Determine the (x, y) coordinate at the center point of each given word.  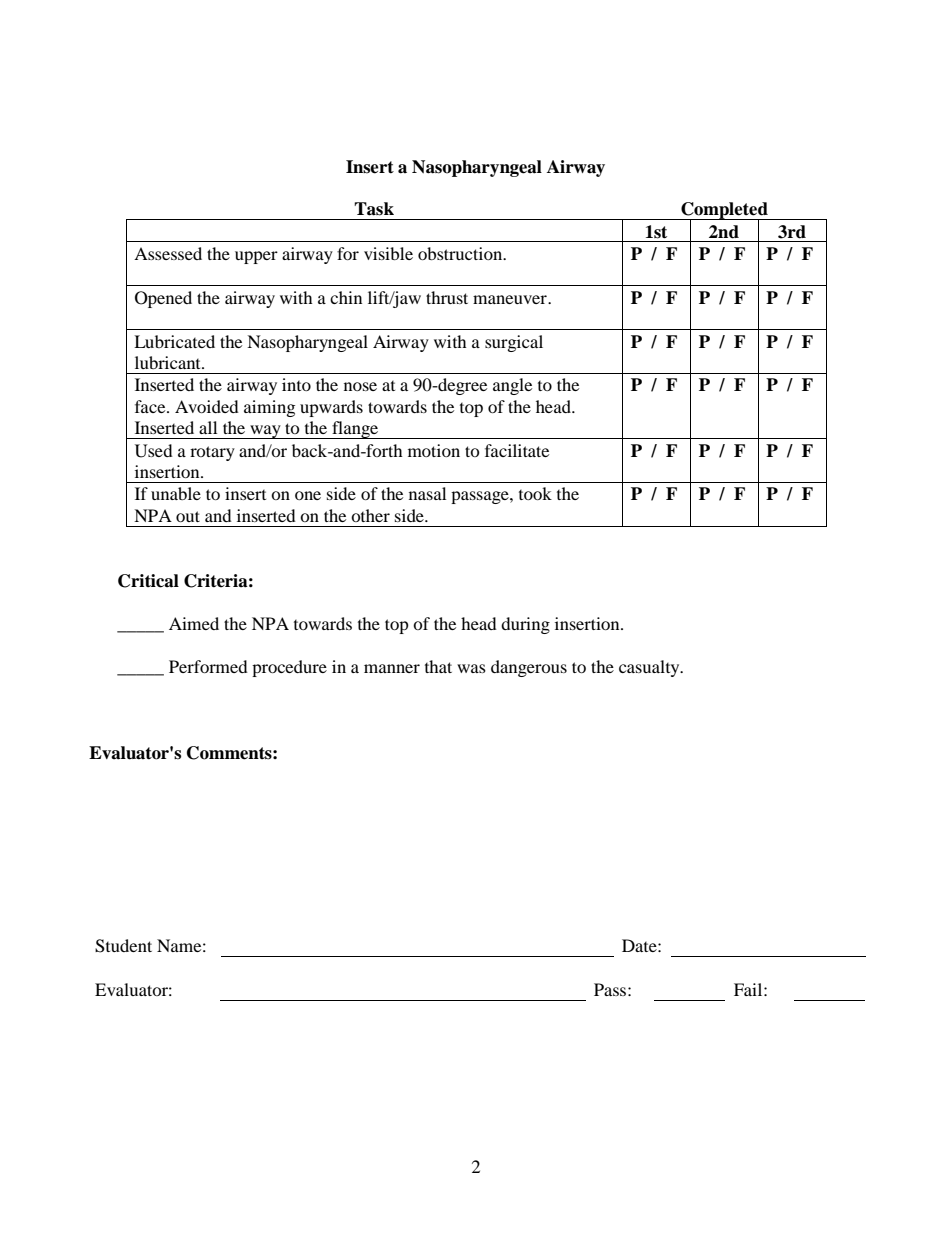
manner (392, 668)
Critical (148, 581)
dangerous (529, 668)
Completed (724, 212)
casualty (650, 668)
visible (388, 253)
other (370, 515)
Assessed (168, 253)
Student (123, 946)
